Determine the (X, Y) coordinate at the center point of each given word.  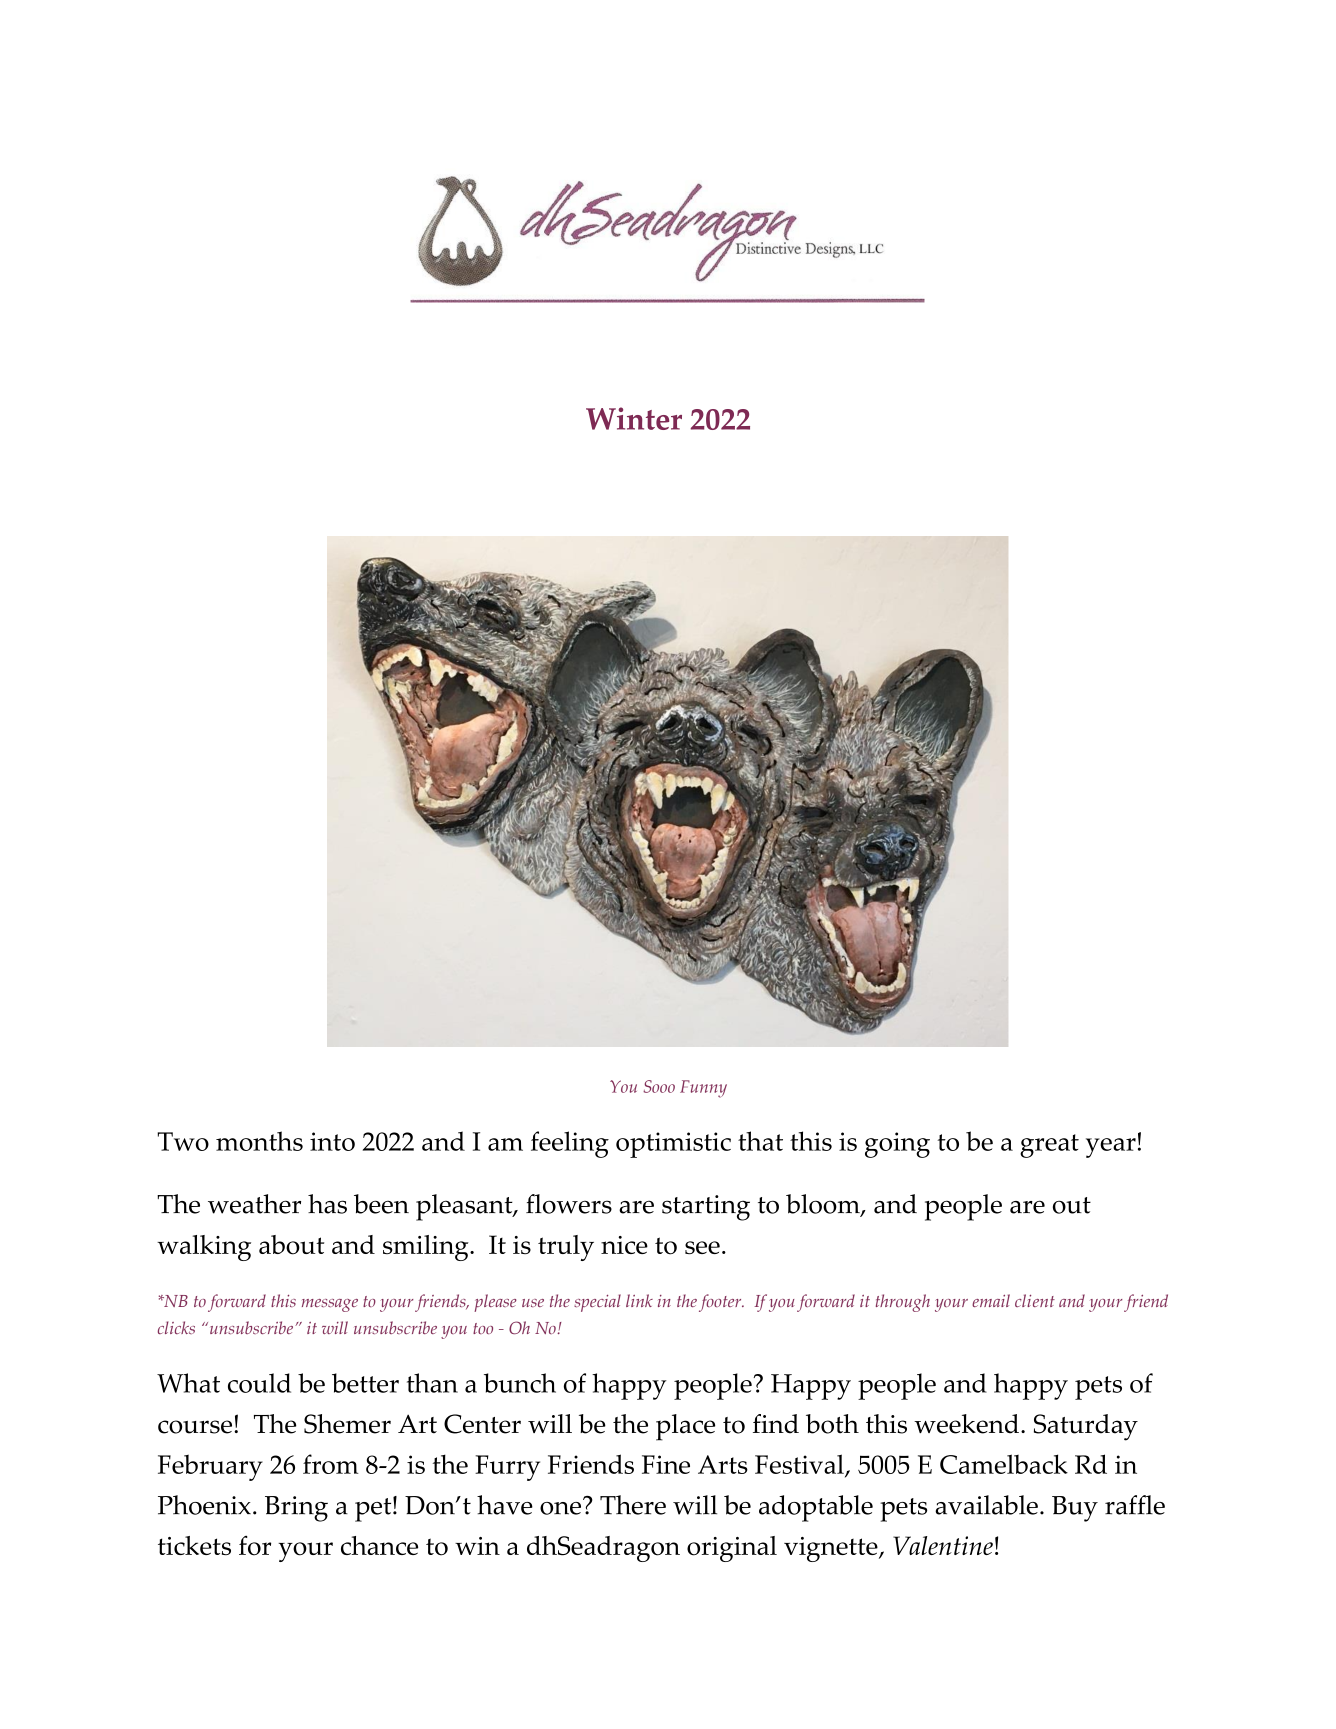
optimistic (673, 1145)
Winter (634, 418)
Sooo (659, 1086)
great (1049, 1146)
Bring (296, 1509)
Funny (703, 1089)
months (259, 1141)
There (633, 1505)
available (986, 1505)
